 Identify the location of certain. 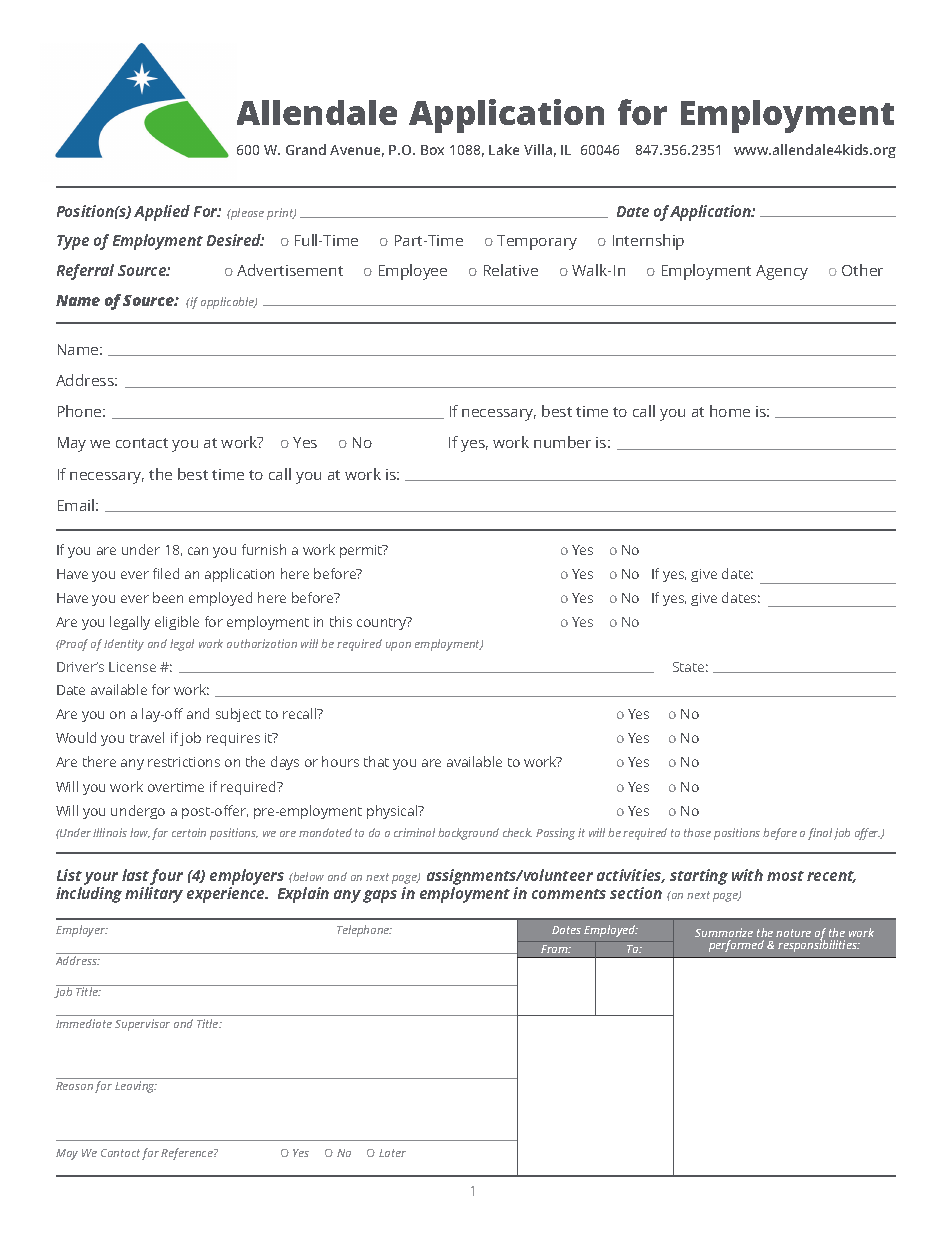
(189, 832).
